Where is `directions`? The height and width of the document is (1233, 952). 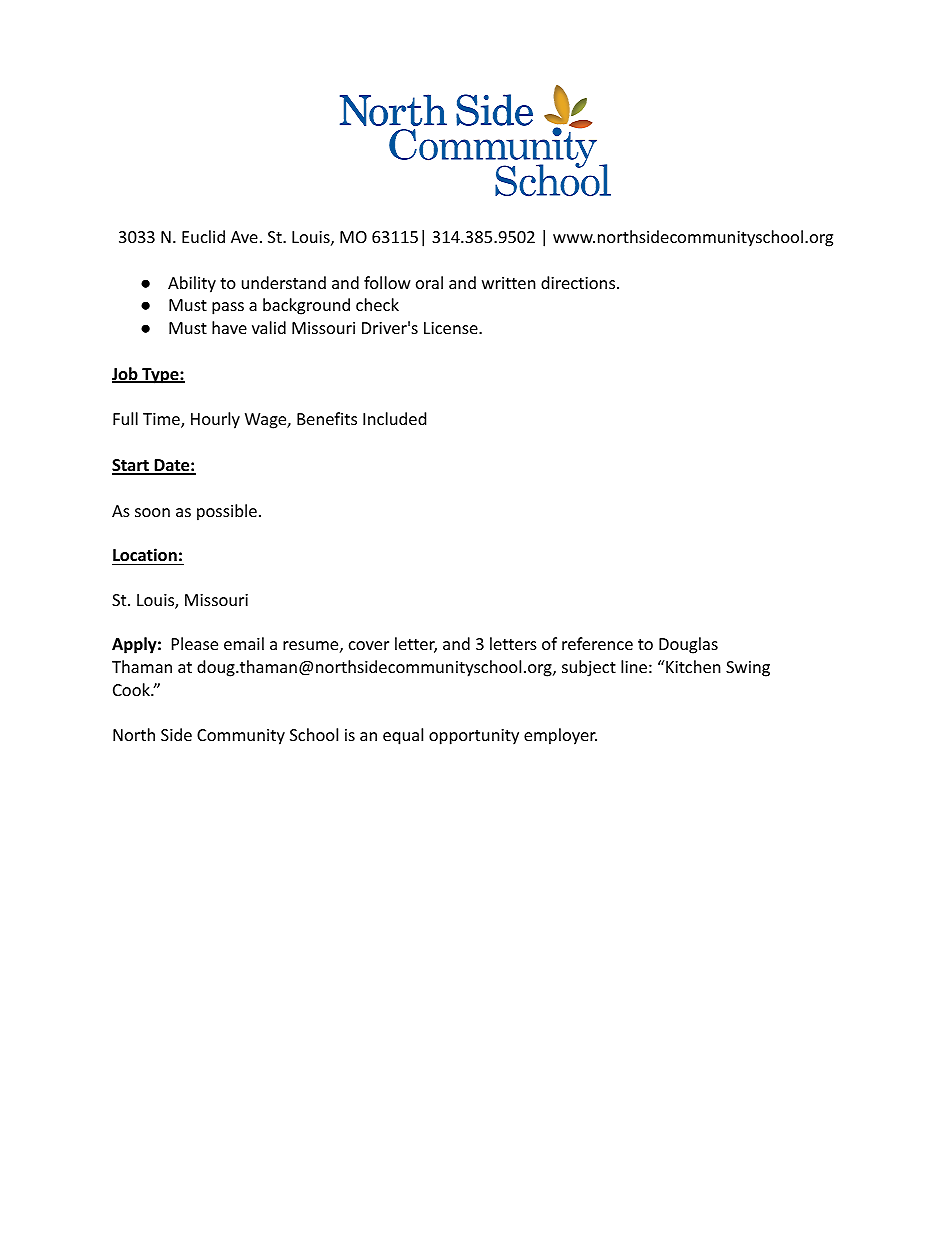
directions is located at coordinates (578, 282).
